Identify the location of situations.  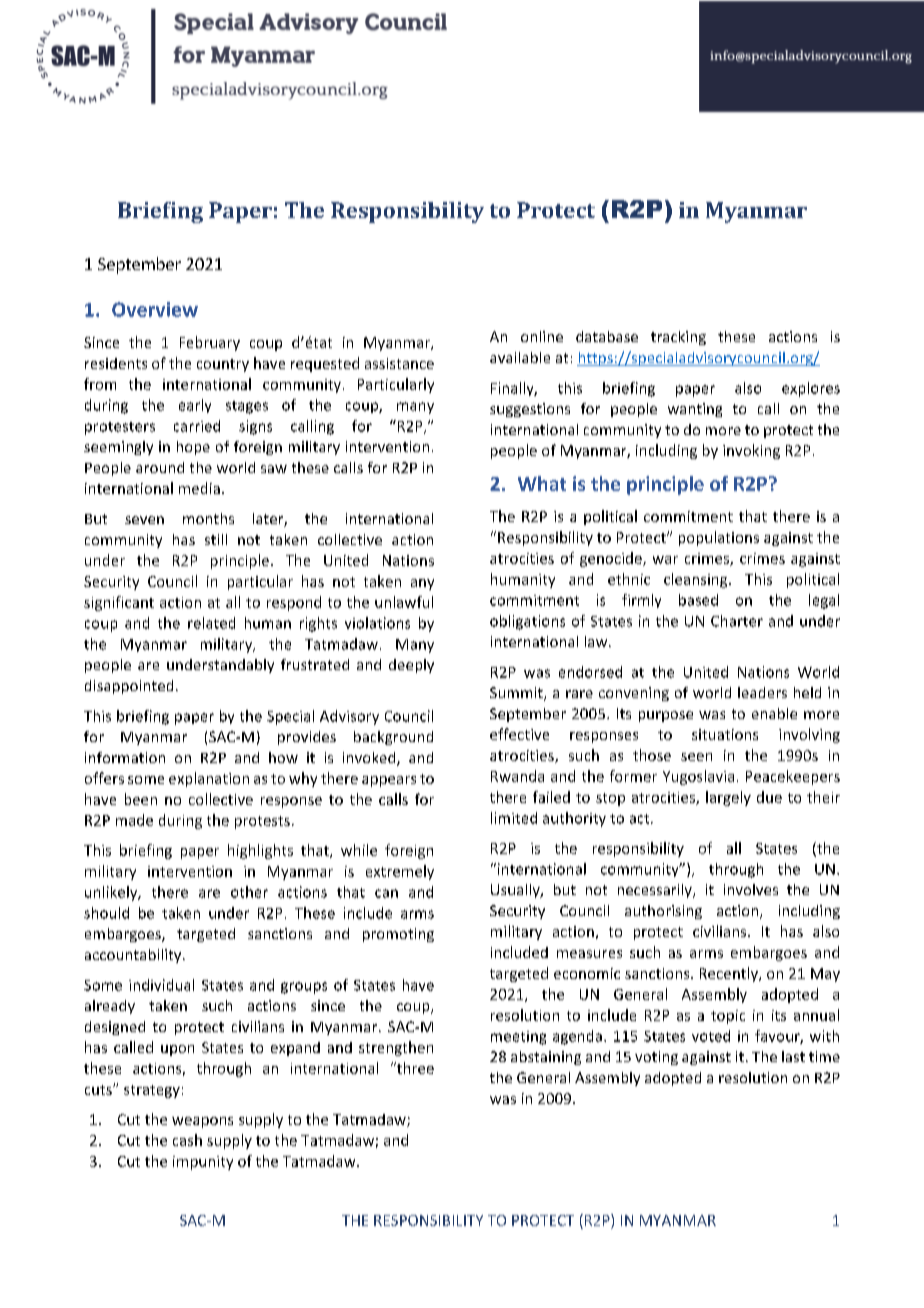
(725, 734).
